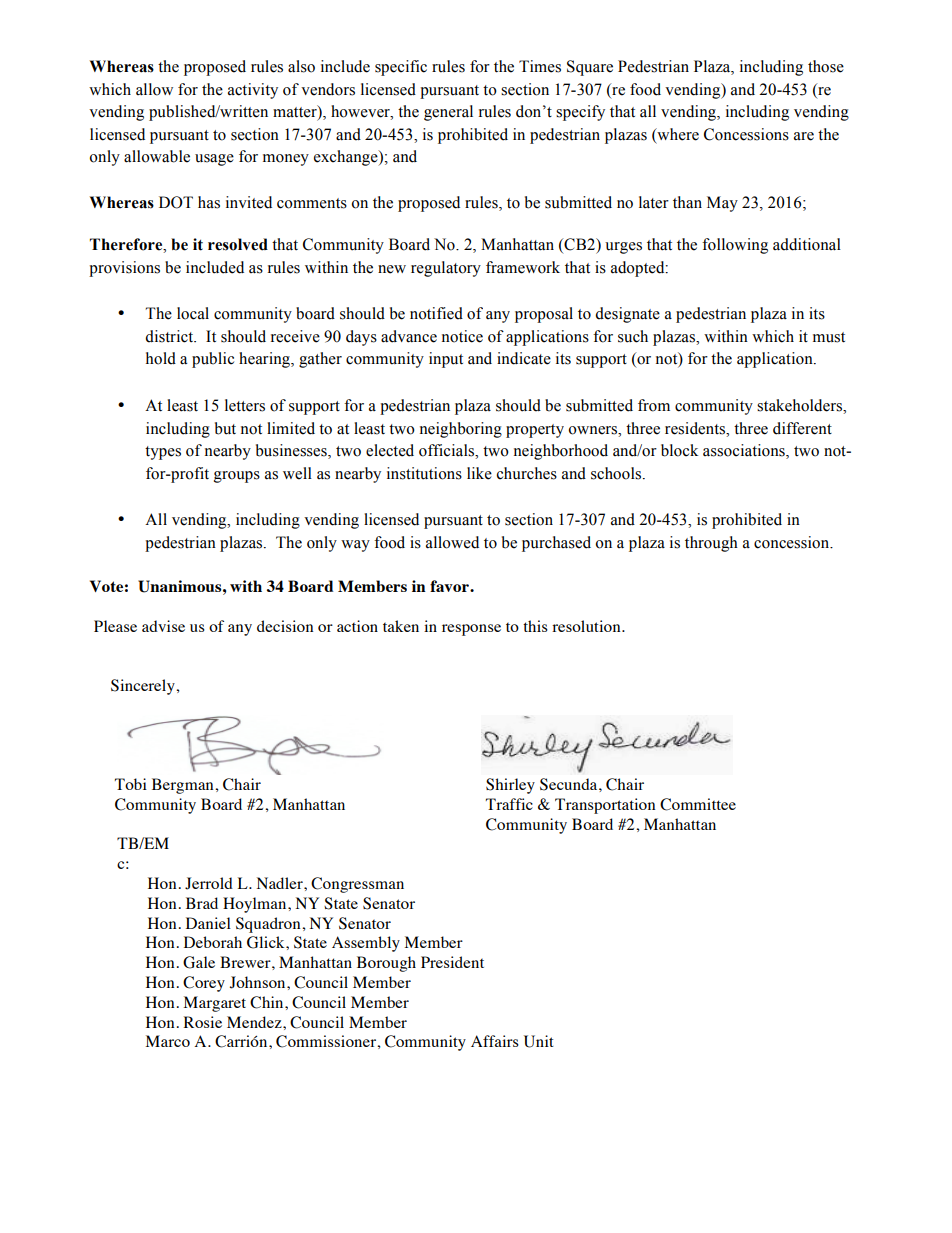 Image resolution: width=952 pixels, height=1233 pixels. I want to click on general, so click(448, 113).
